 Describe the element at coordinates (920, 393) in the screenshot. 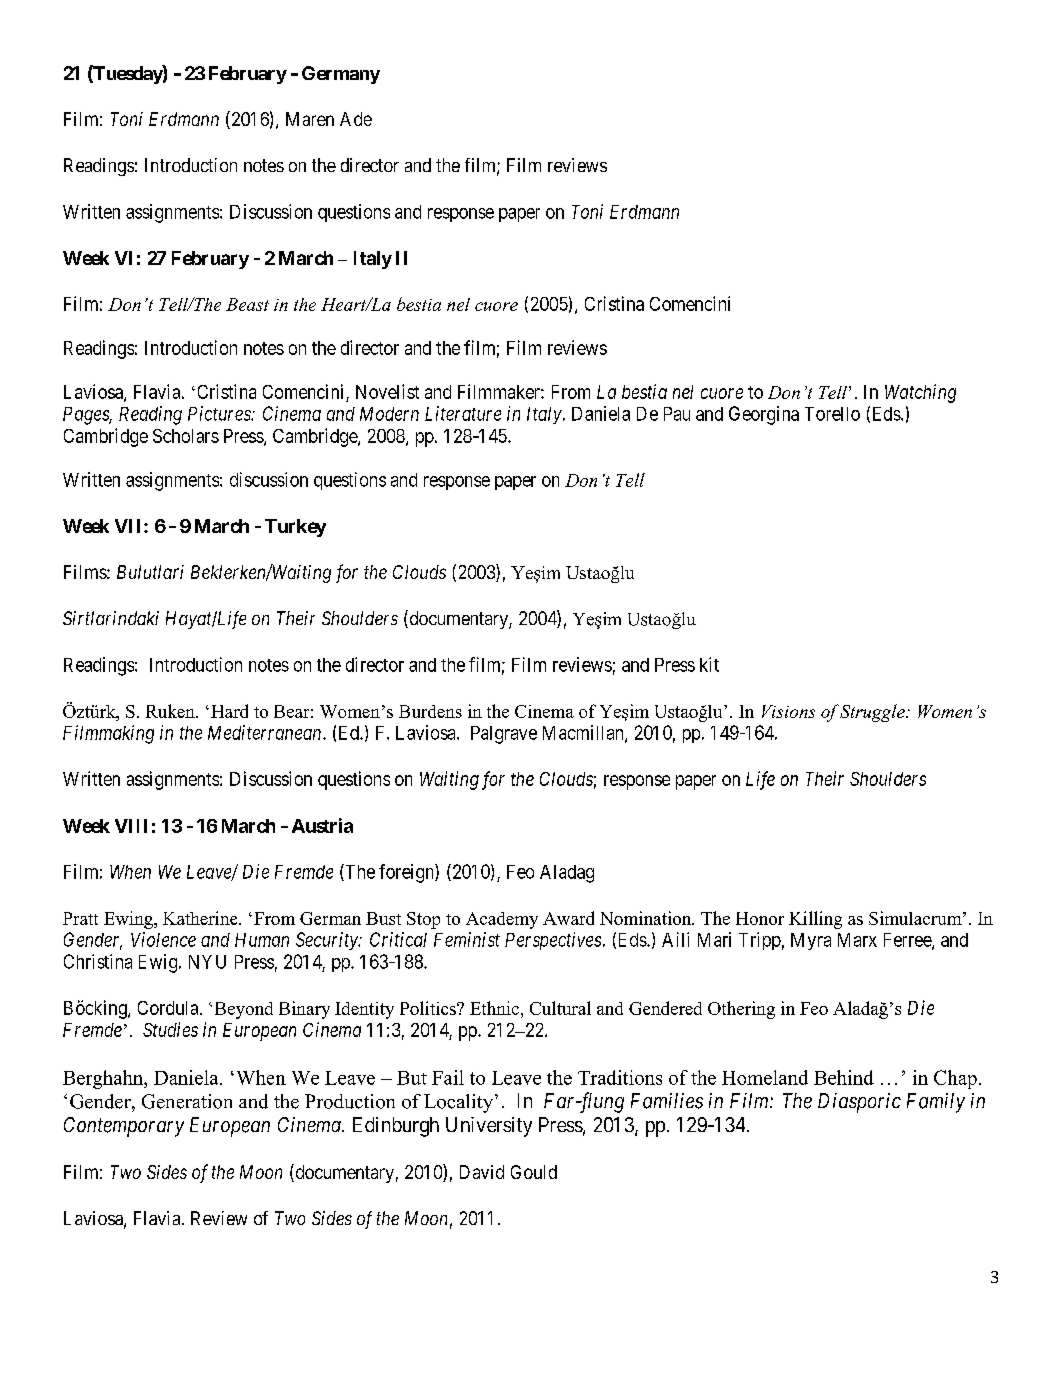

I see `Watching` at that location.
